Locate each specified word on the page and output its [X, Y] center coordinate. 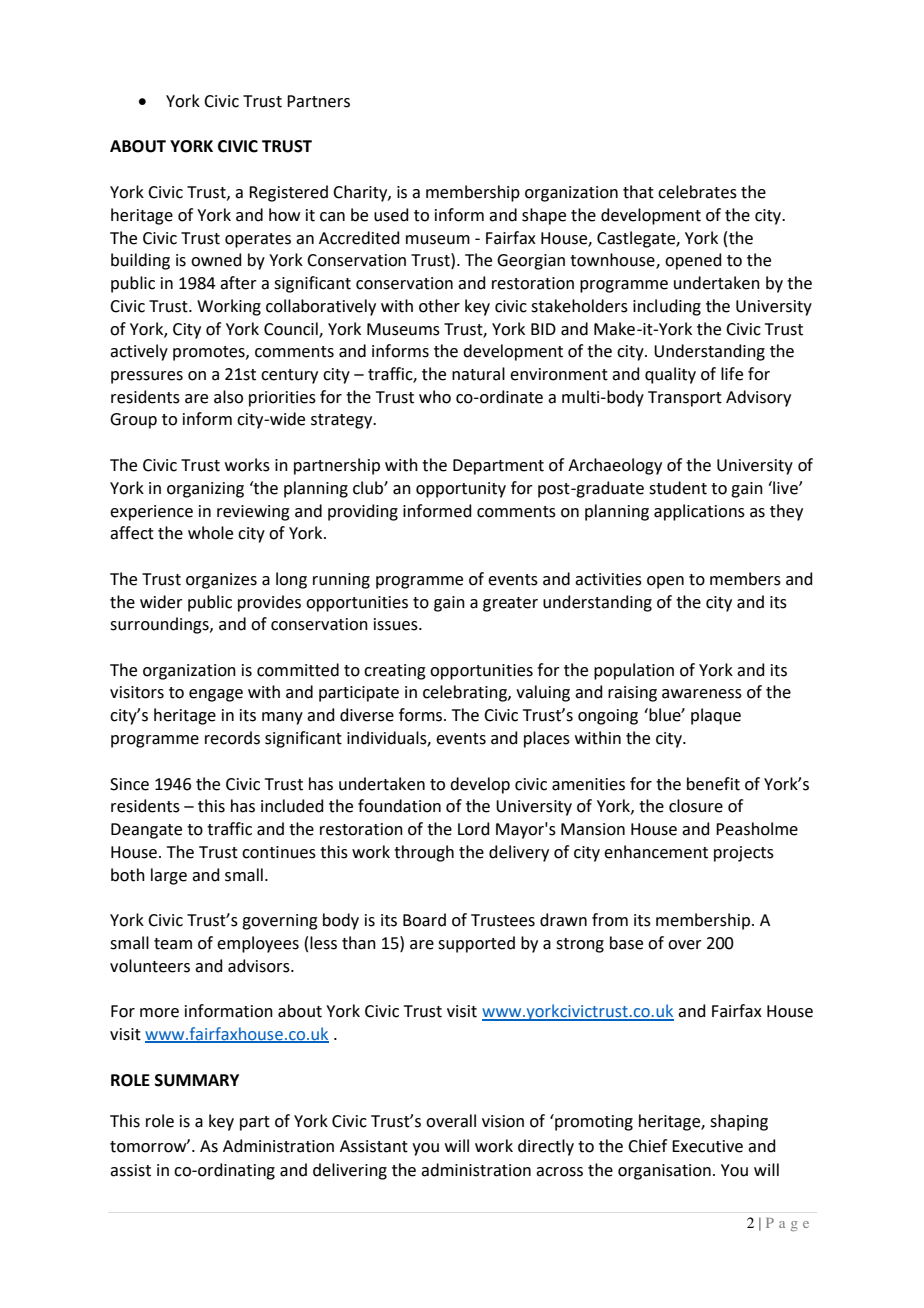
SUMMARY [197, 1080]
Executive [707, 1146]
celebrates [697, 192]
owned [216, 260]
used [391, 215]
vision [503, 1121]
